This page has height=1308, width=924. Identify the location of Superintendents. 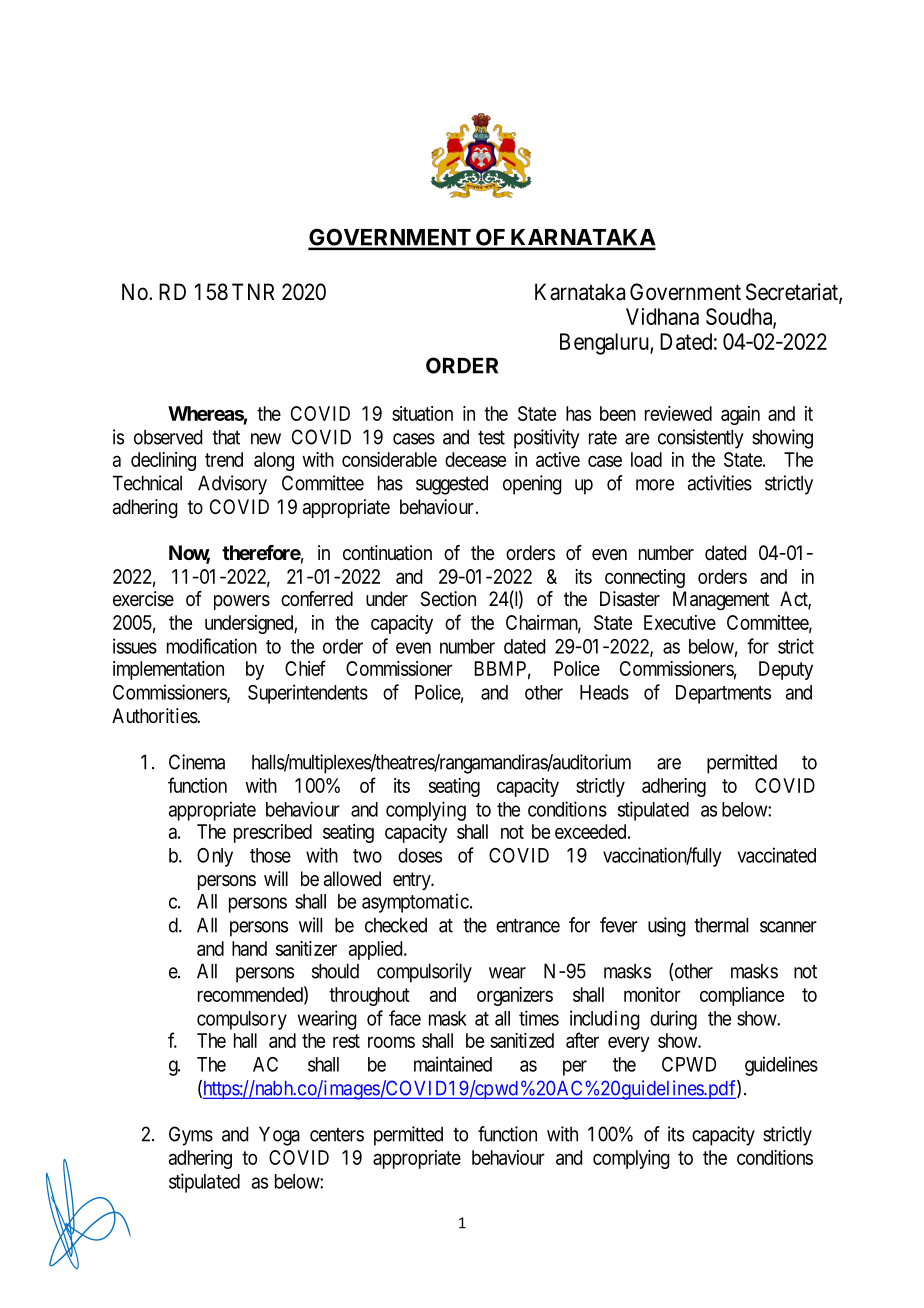
(308, 694).
